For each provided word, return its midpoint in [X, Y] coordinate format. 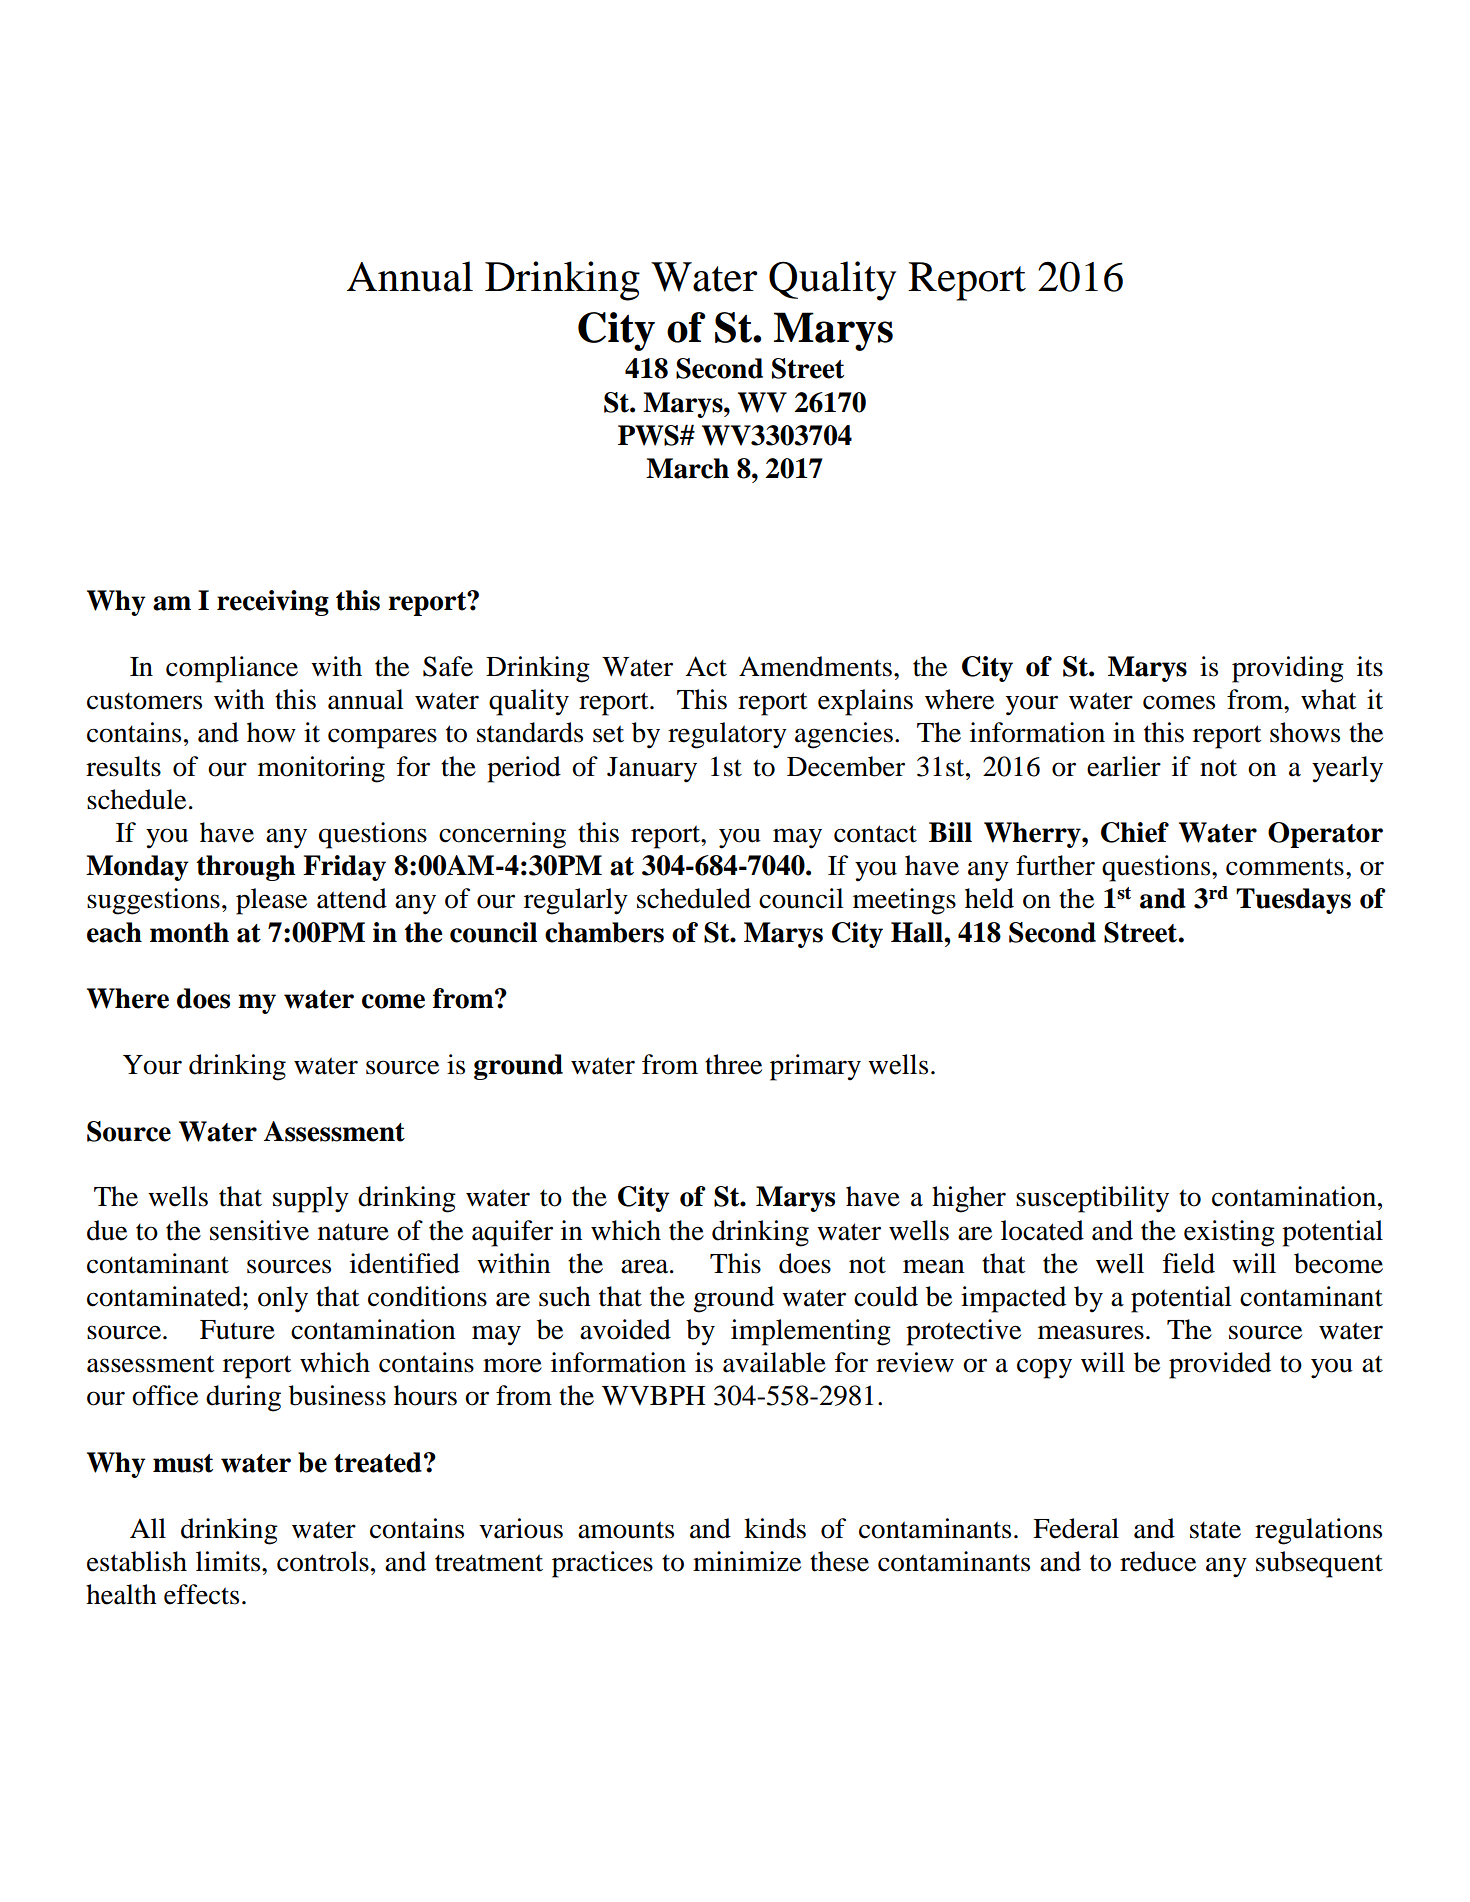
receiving [273, 603]
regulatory [727, 735]
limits [229, 1561]
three [733, 1064]
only [283, 1299]
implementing [811, 1332]
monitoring [321, 769]
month [189, 932]
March [687, 468]
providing [1288, 669]
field [1189, 1263]
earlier [1124, 766]
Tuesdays [1293, 901]
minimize [747, 1561]
